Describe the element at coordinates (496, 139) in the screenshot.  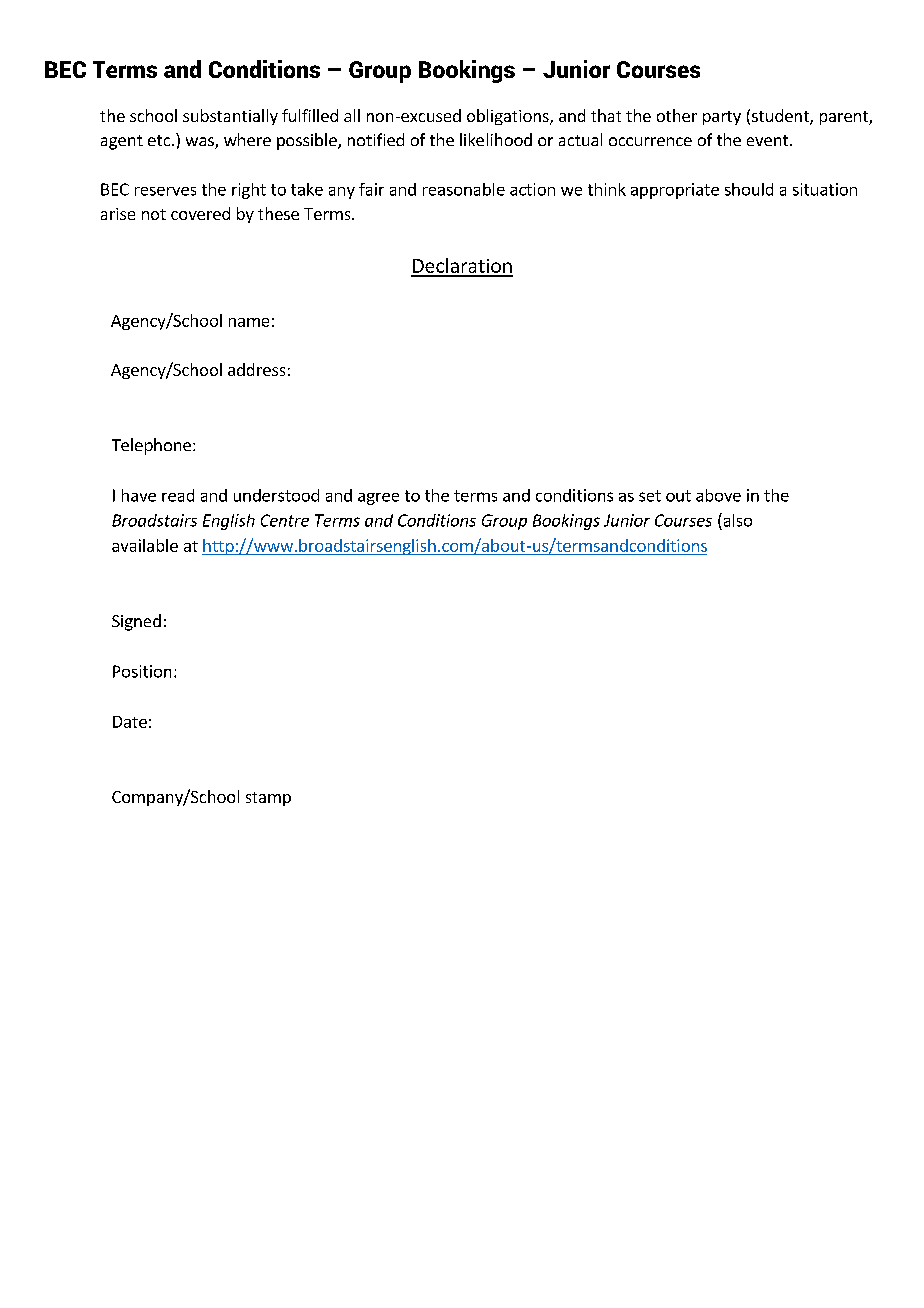
I see `likelihood` at that location.
